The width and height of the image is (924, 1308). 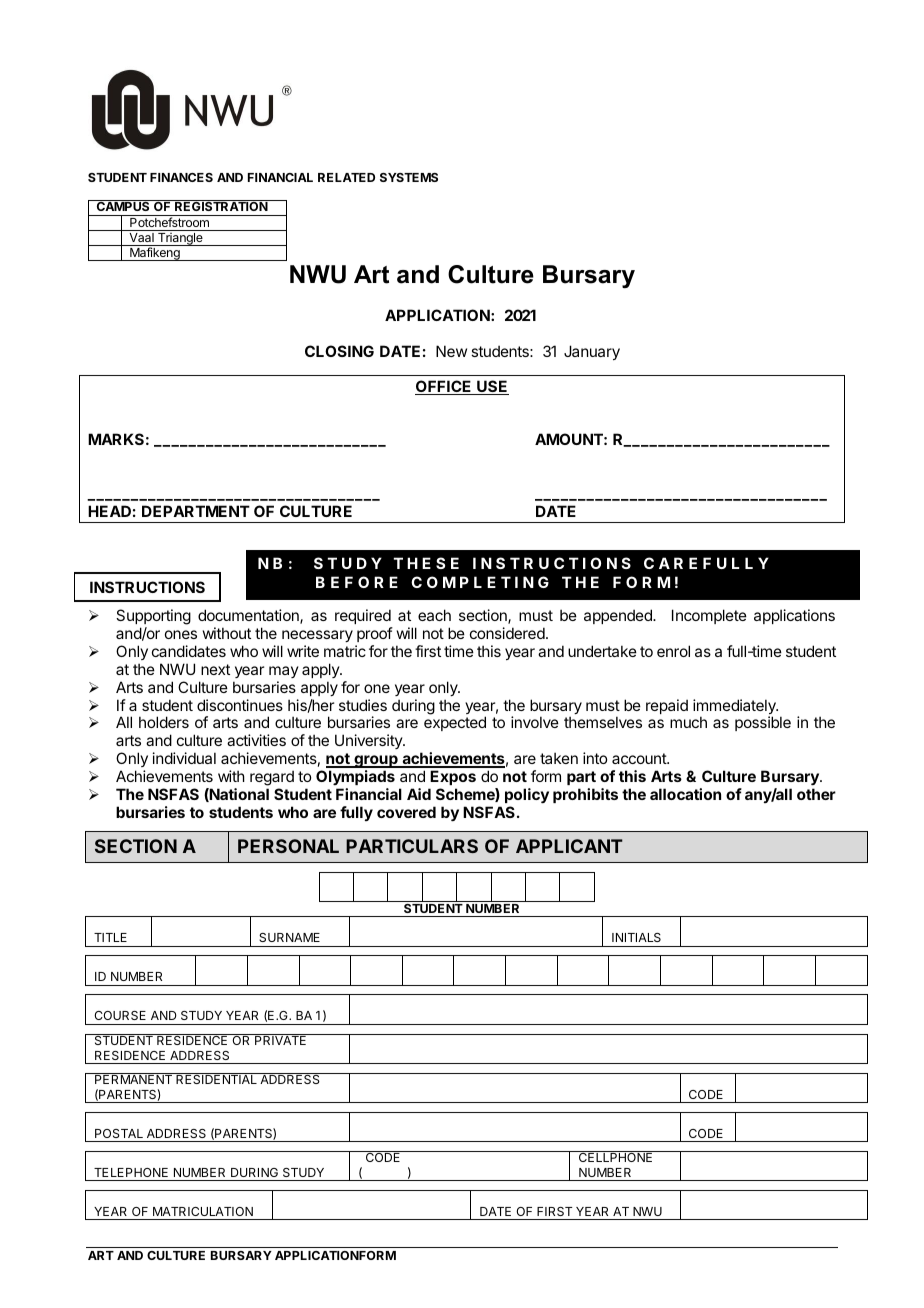 I want to click on next, so click(x=215, y=669).
